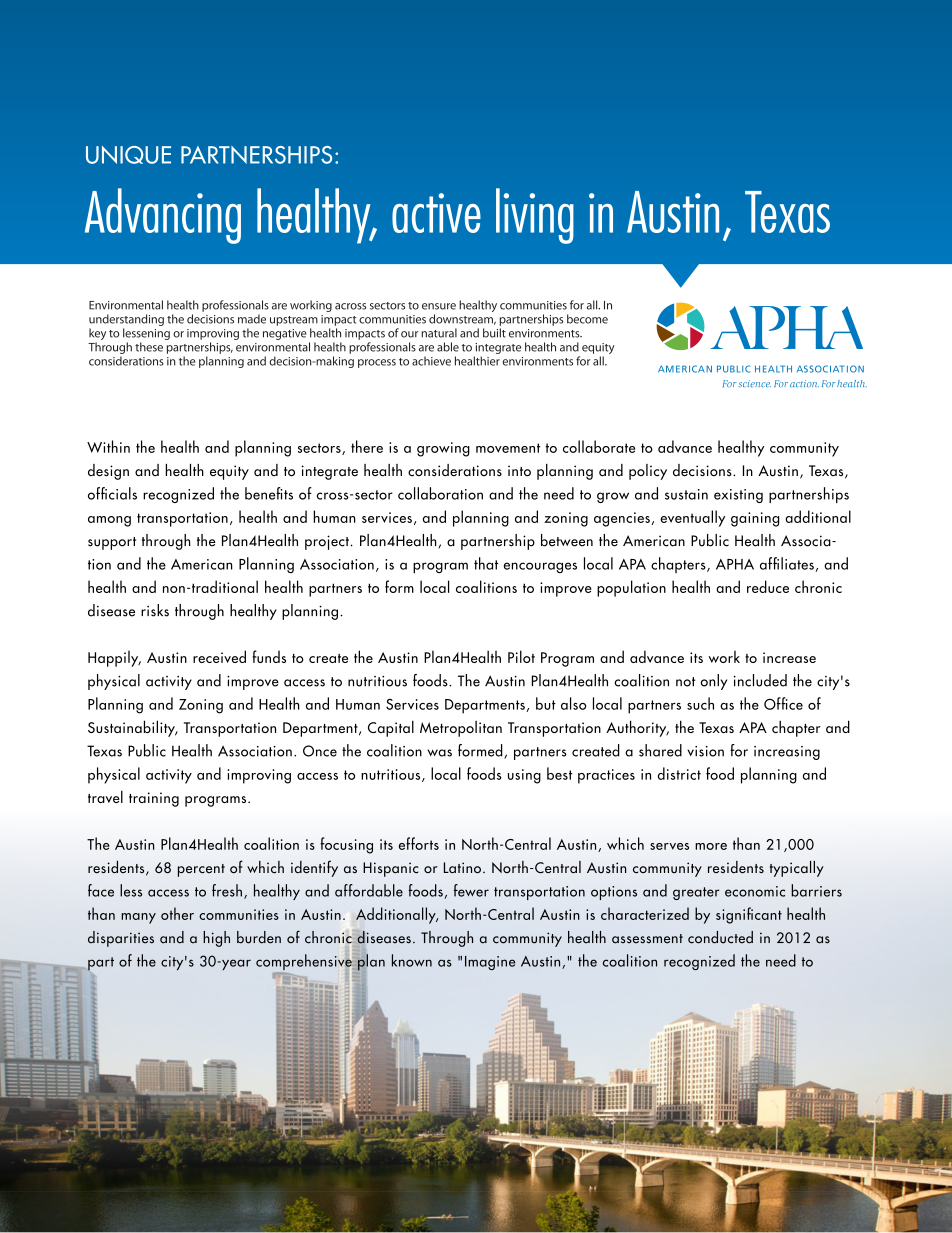 The width and height of the image is (952, 1233). What do you see at coordinates (163, 216) in the image?
I see `Advancing` at bounding box center [163, 216].
